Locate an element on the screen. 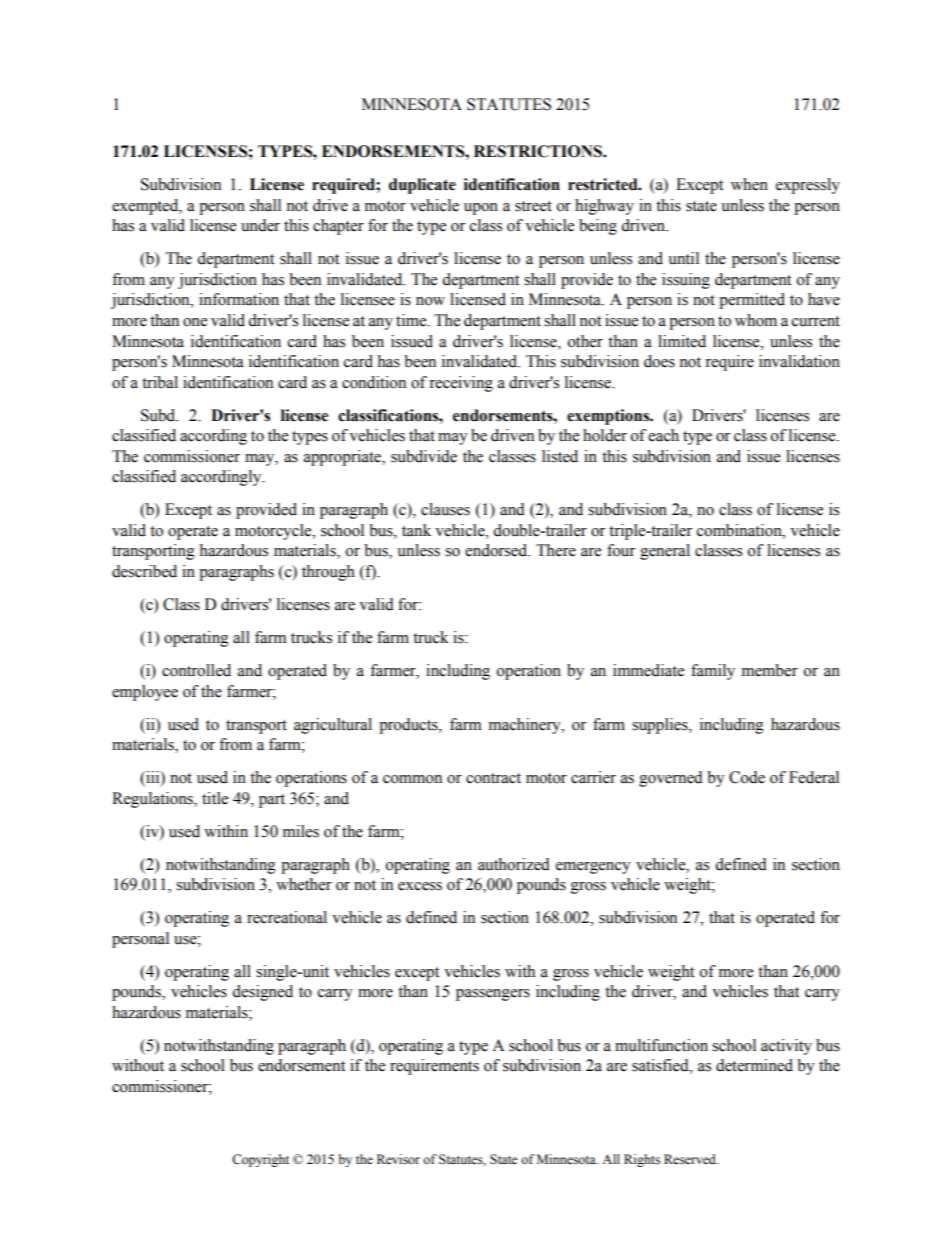 The width and height of the screenshot is (952, 1233). under is located at coordinates (260, 225).
